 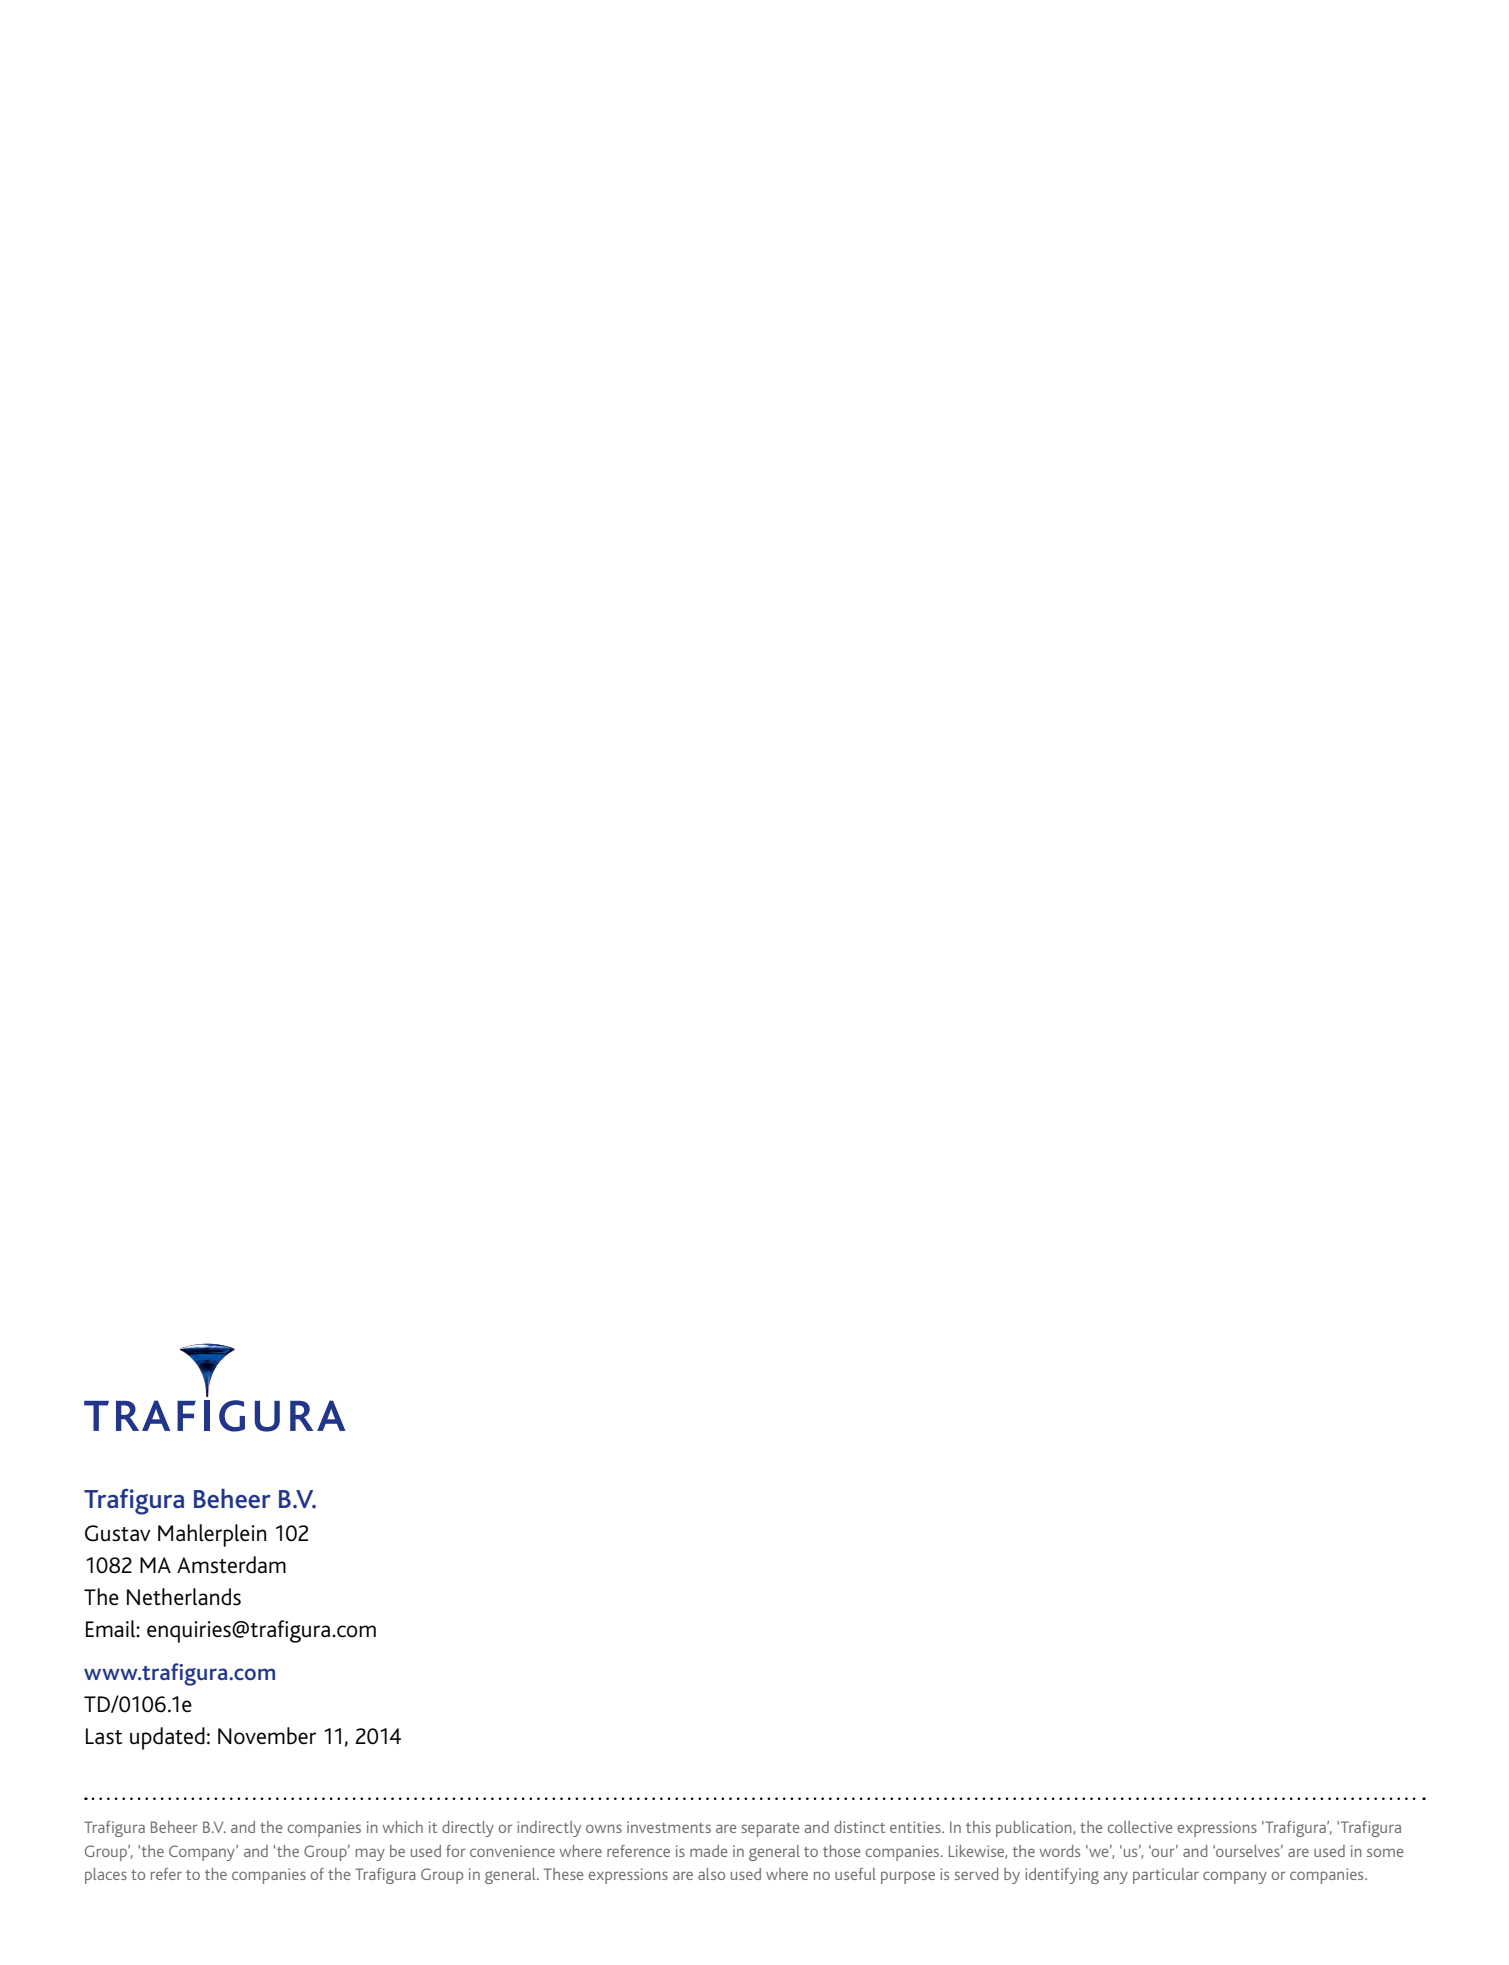 What do you see at coordinates (167, 1738) in the screenshot?
I see `updated` at bounding box center [167, 1738].
